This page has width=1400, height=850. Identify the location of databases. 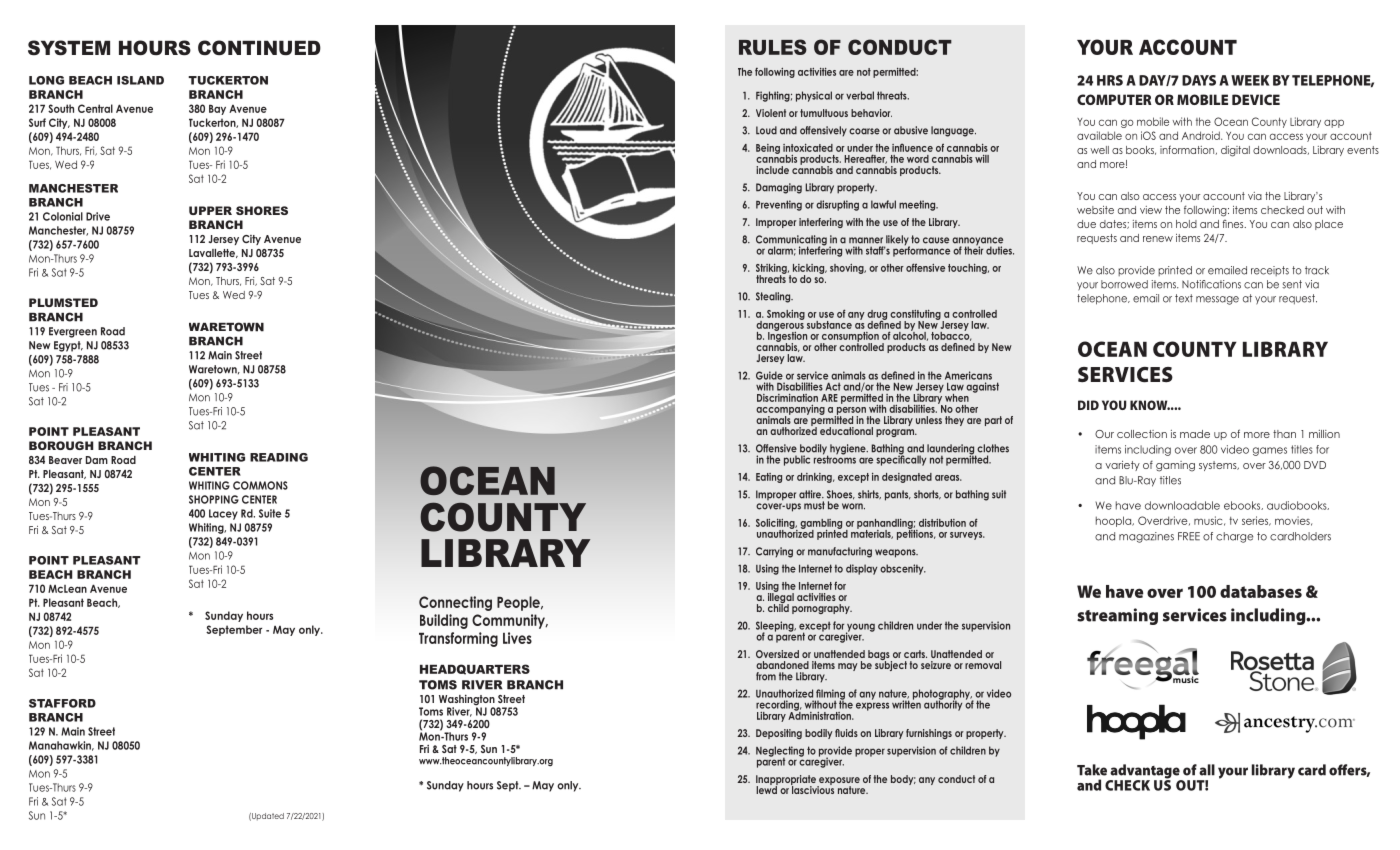
(1261, 591).
